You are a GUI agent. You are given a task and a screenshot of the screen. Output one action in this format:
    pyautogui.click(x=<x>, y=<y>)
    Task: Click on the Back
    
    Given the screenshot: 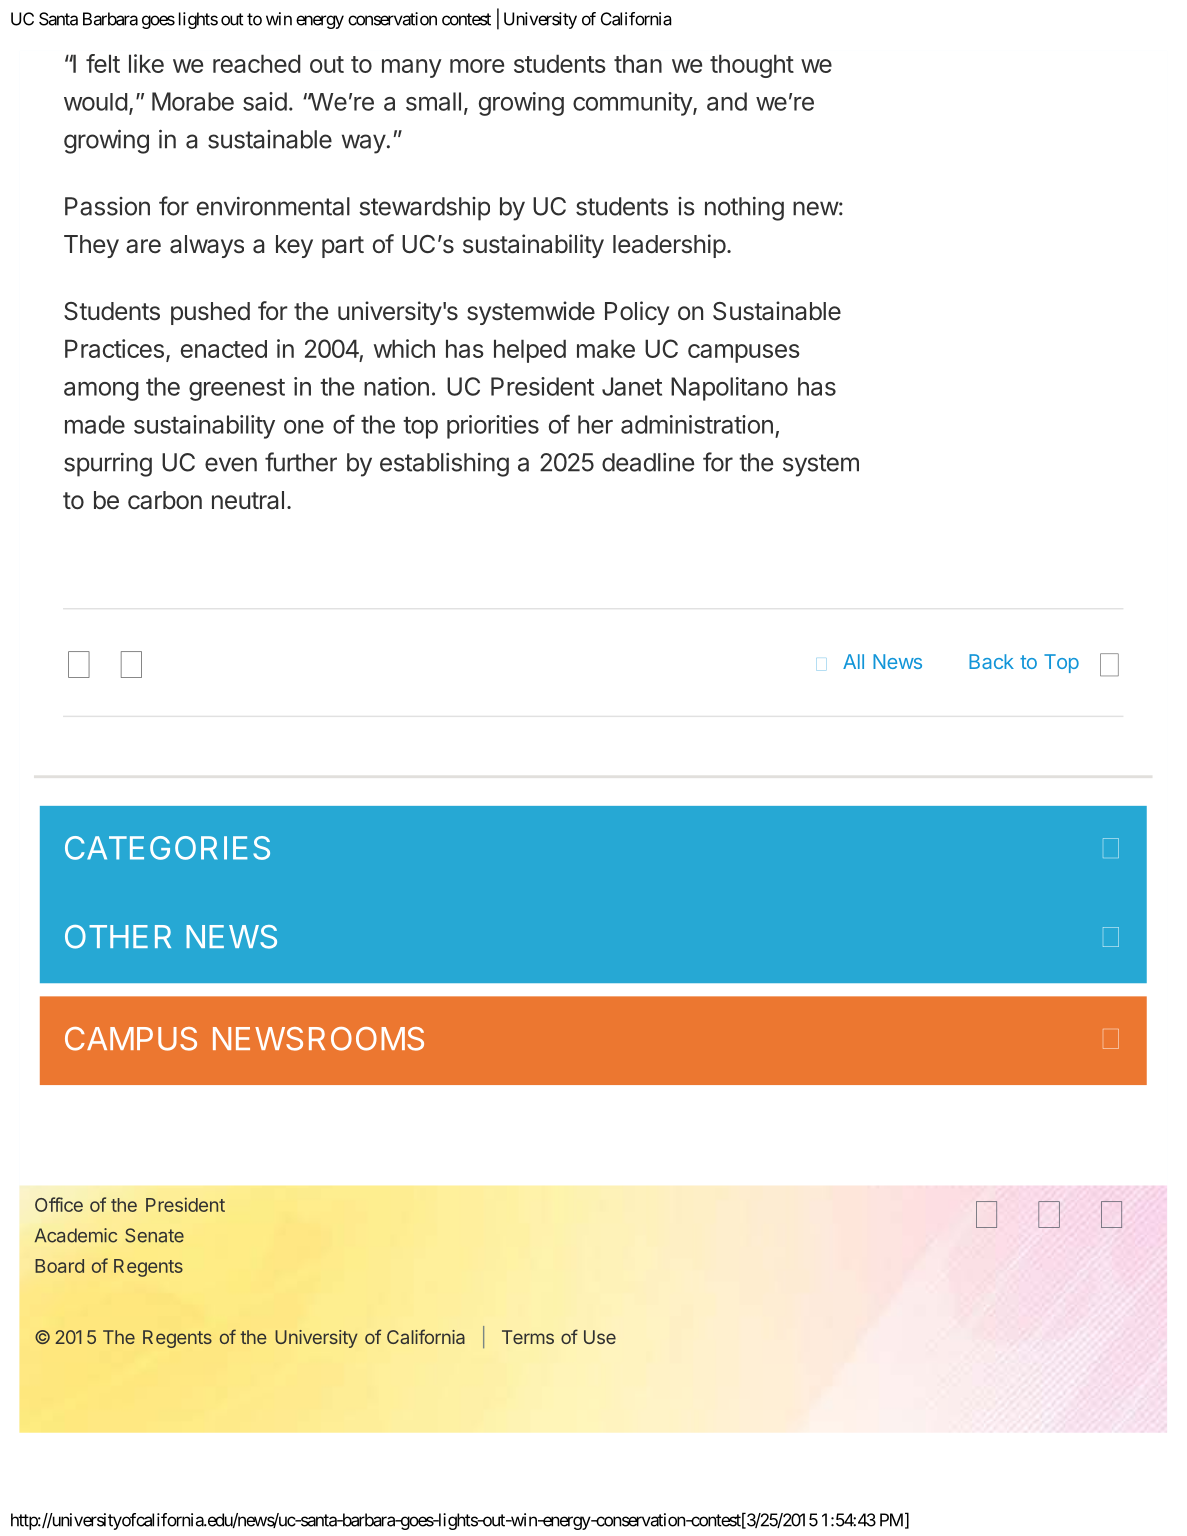 What is the action you would take?
    pyautogui.click(x=991, y=661)
